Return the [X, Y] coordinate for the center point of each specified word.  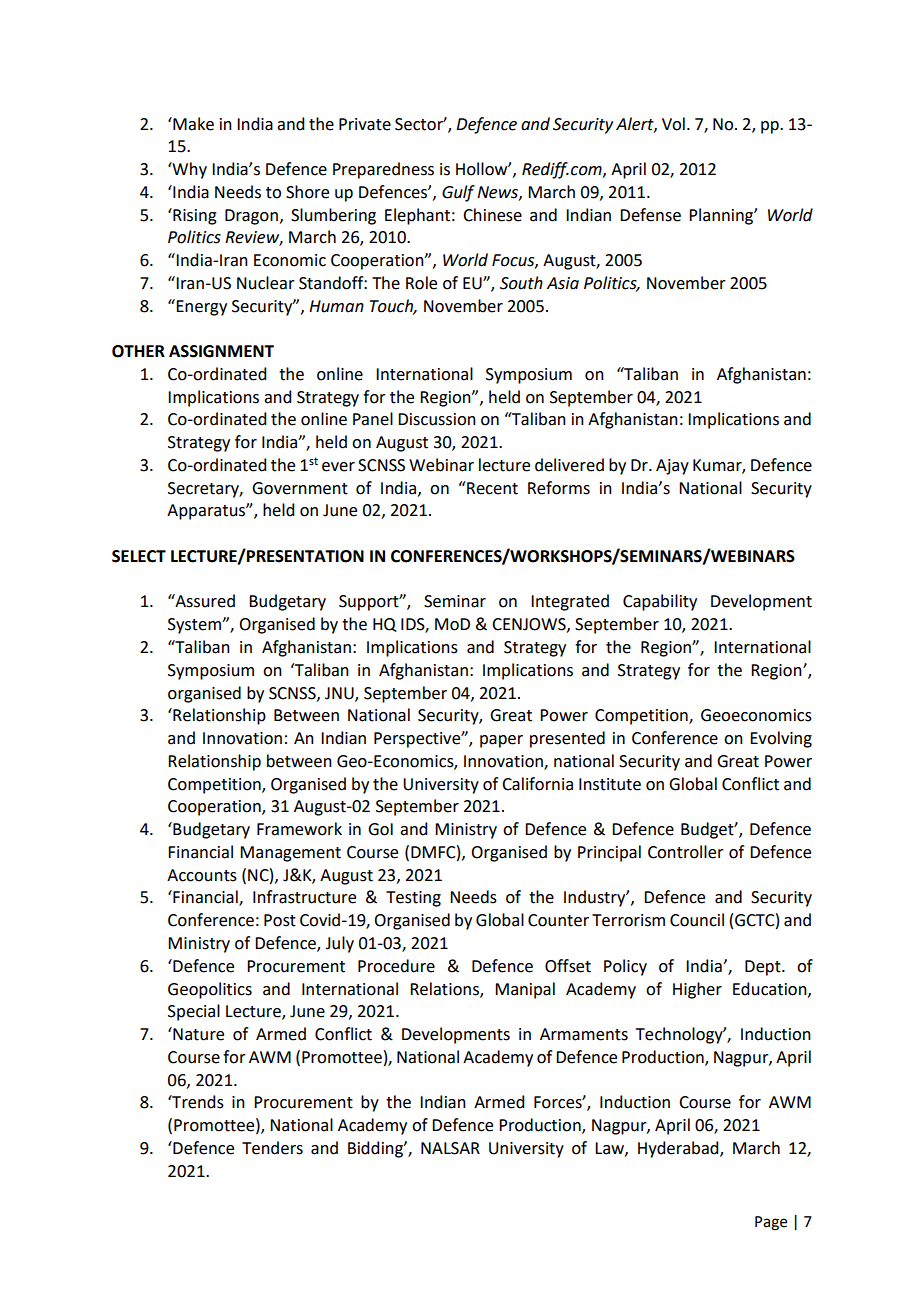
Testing [413, 899]
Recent [491, 488]
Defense [650, 215]
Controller [686, 852]
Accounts [202, 875]
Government [300, 488]
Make [192, 124]
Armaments [584, 1034]
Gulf [458, 193]
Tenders [272, 1148]
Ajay [672, 467]
